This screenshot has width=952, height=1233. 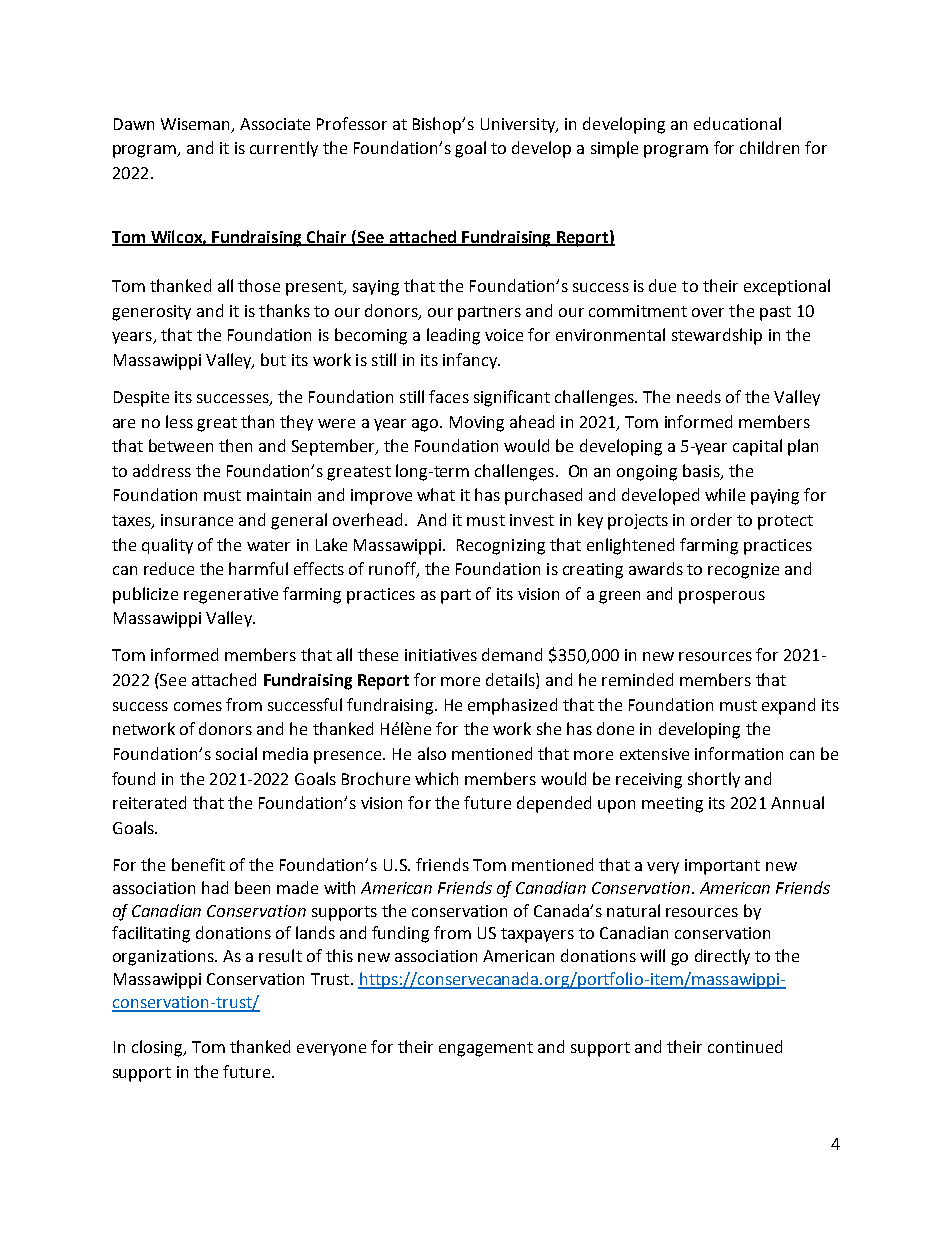 I want to click on closing, so click(x=158, y=1048).
